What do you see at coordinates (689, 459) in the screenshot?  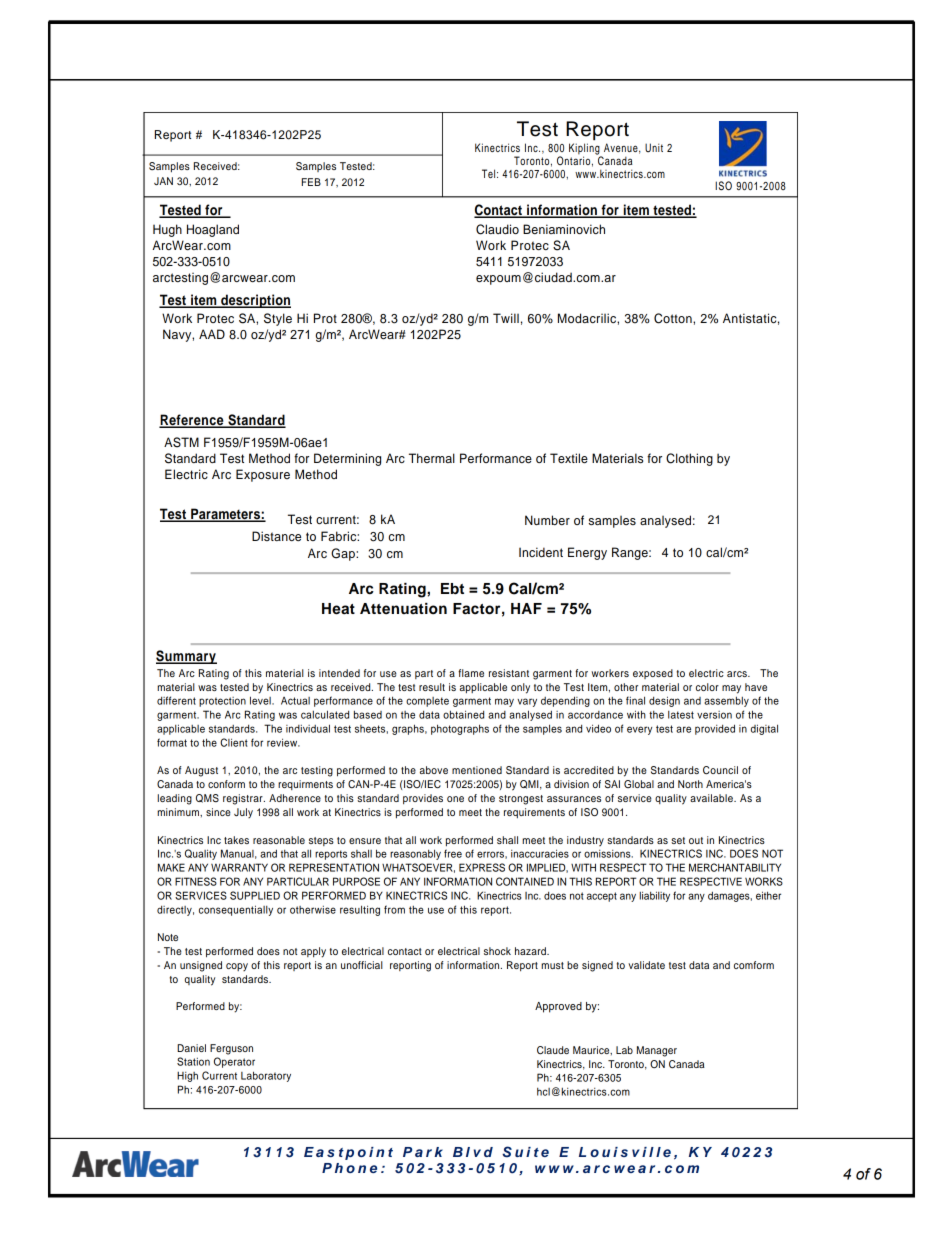 I see `Clothing` at bounding box center [689, 459].
